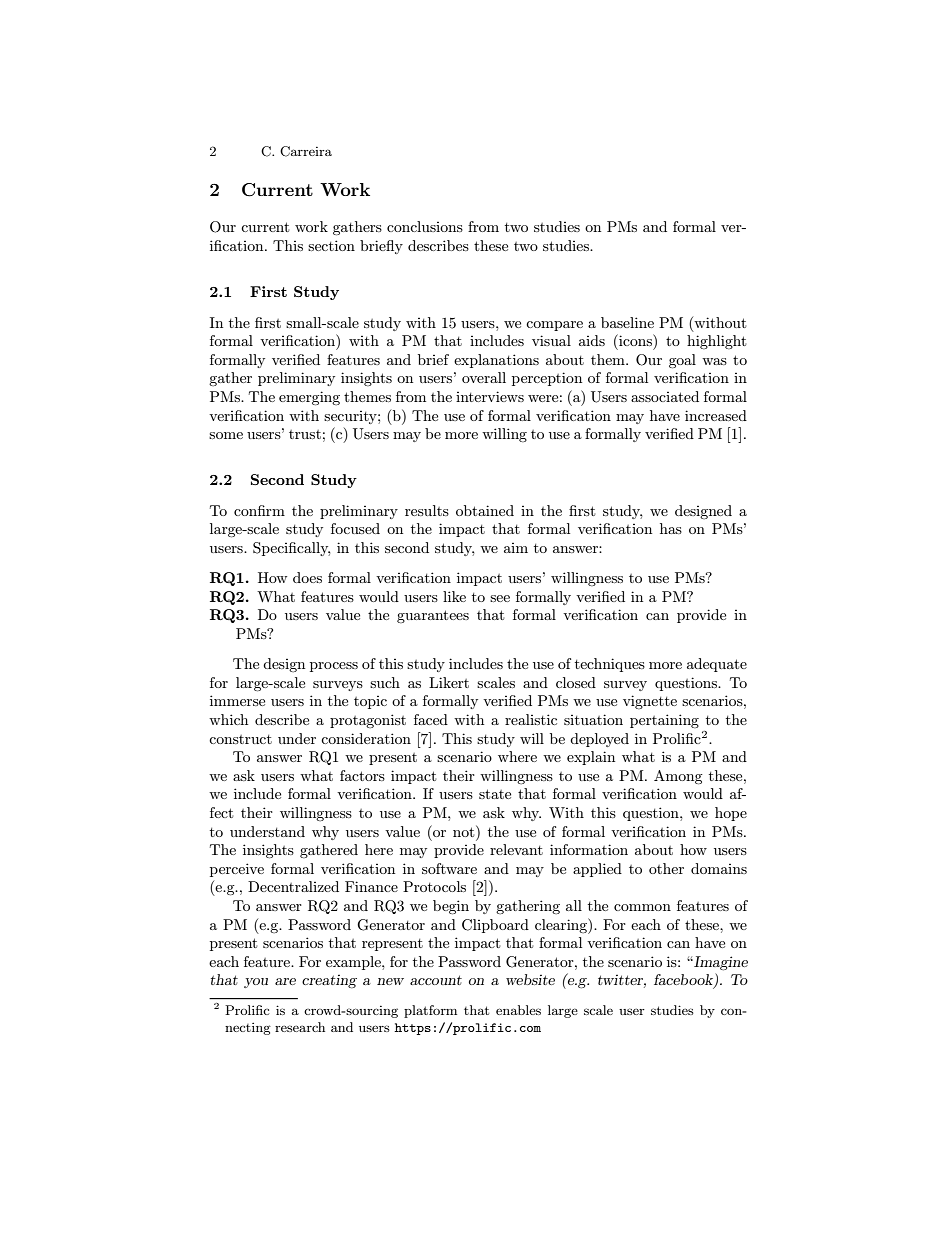  I want to click on interviews, so click(490, 396).
